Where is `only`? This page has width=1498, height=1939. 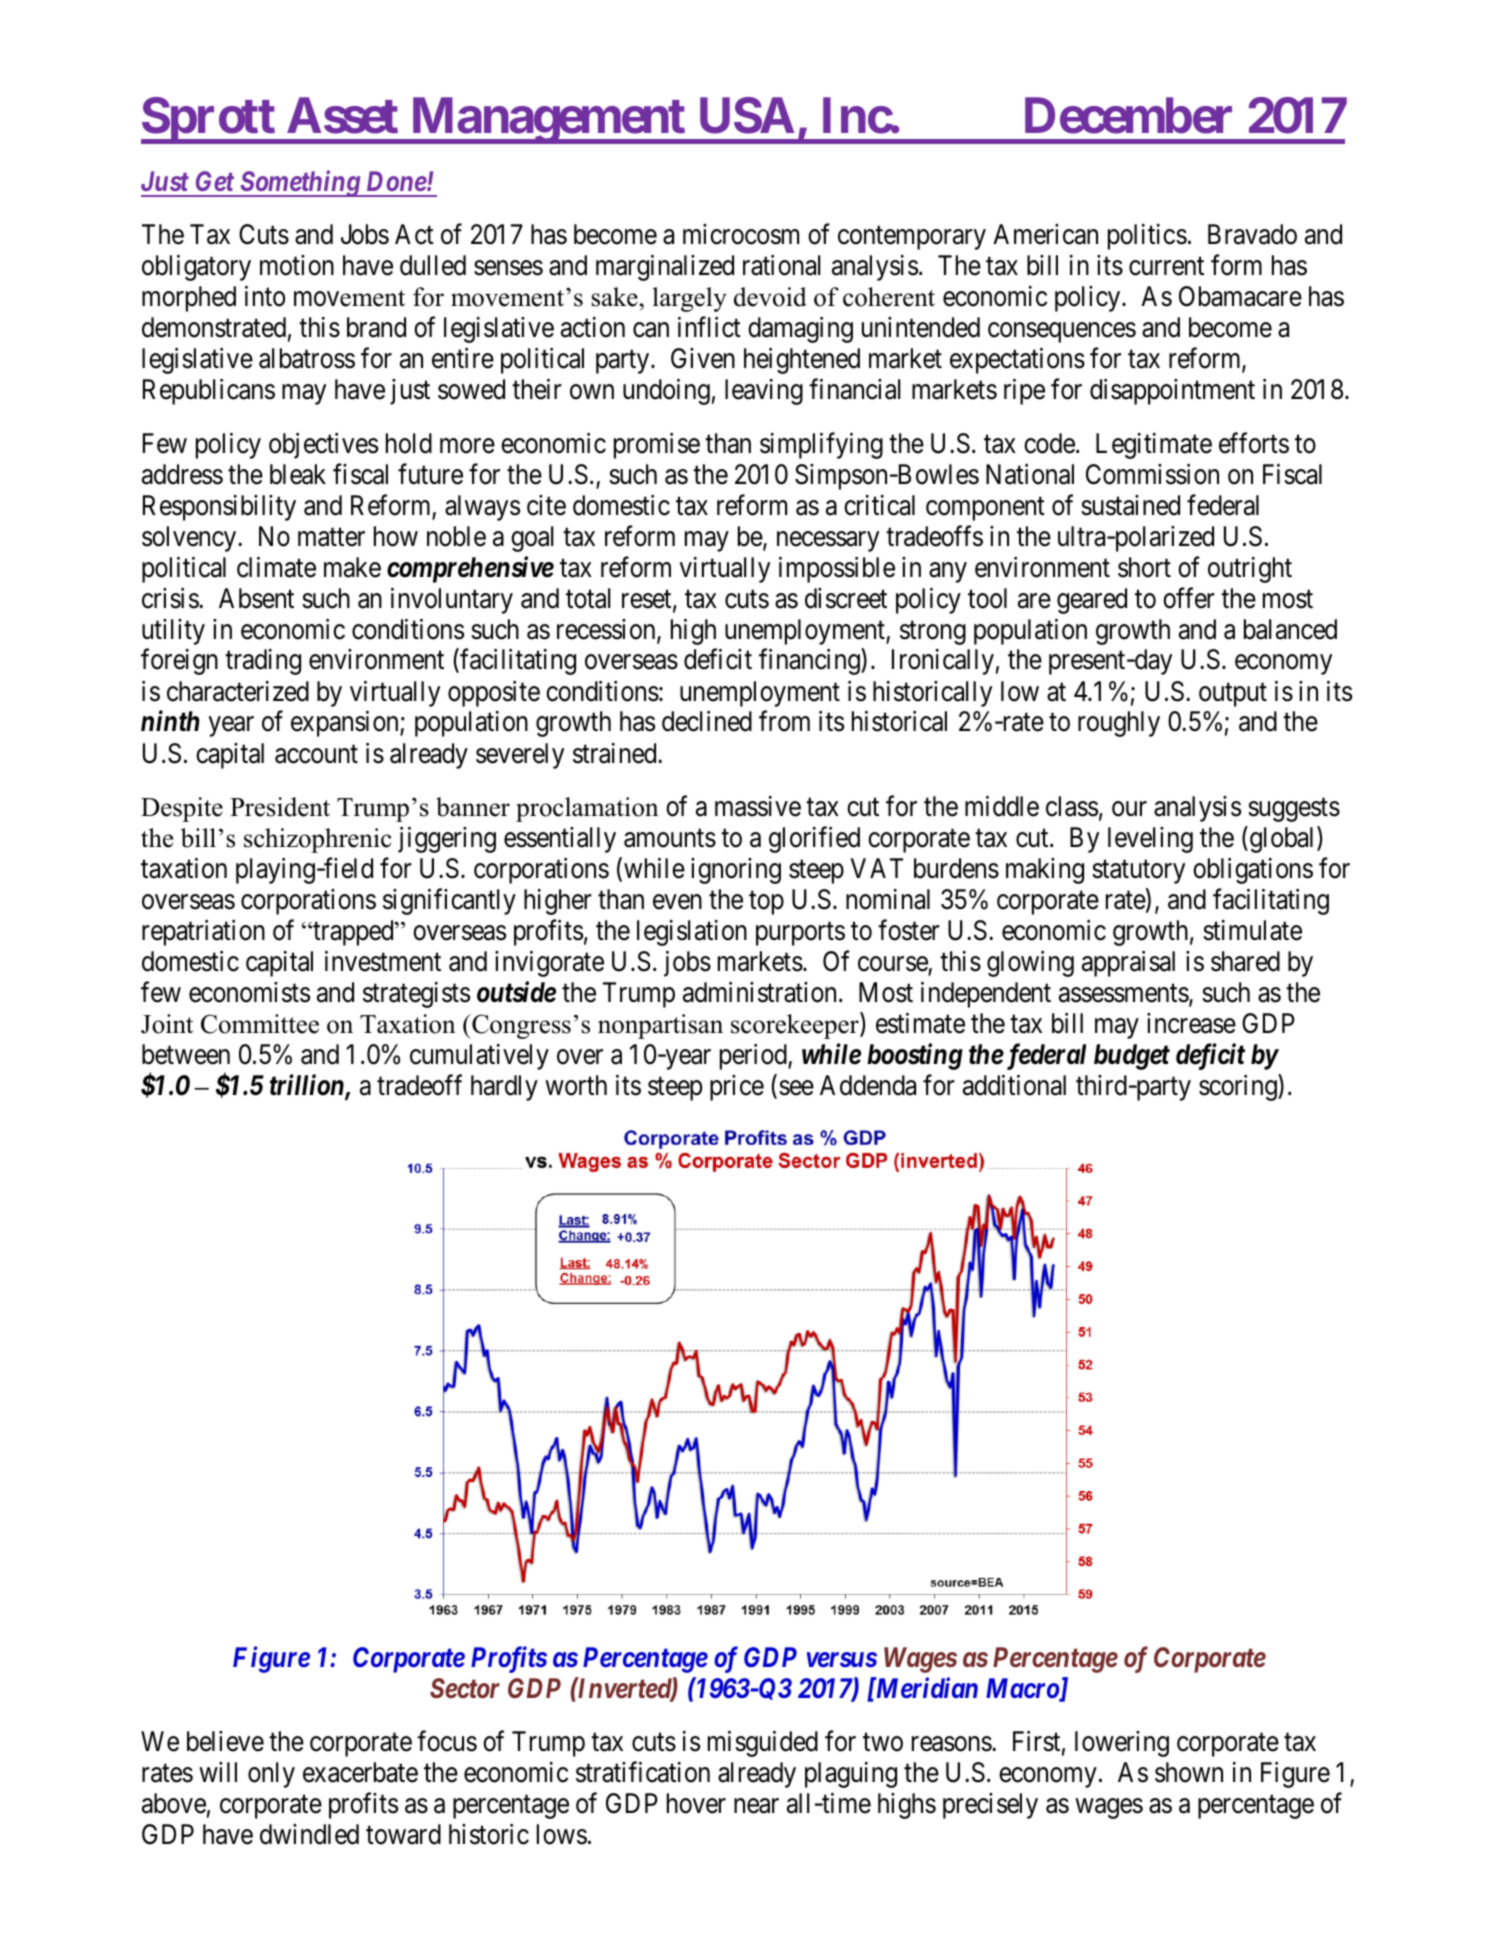 only is located at coordinates (271, 1775).
